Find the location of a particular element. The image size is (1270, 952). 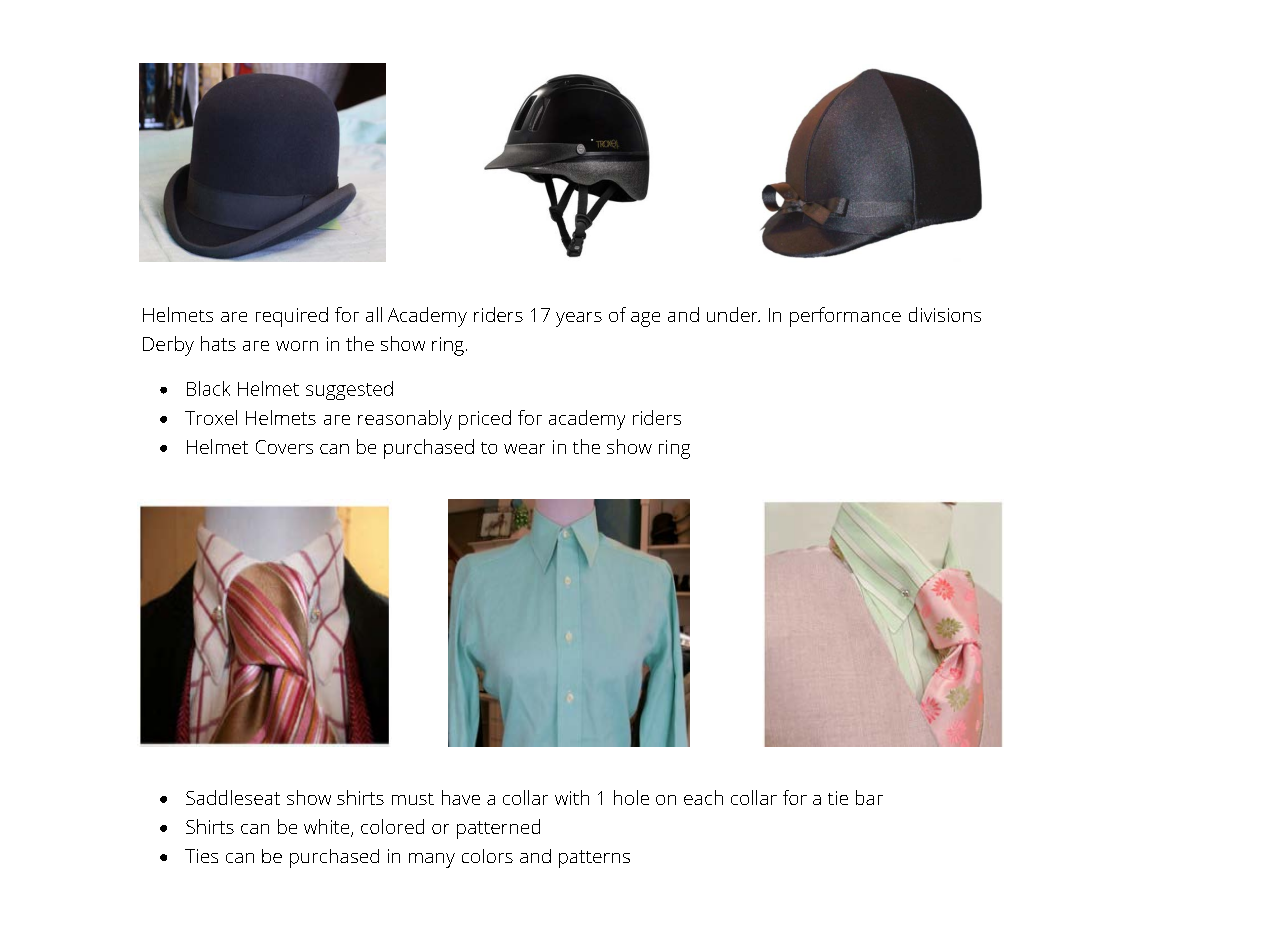

reasonably is located at coordinates (405, 420).
